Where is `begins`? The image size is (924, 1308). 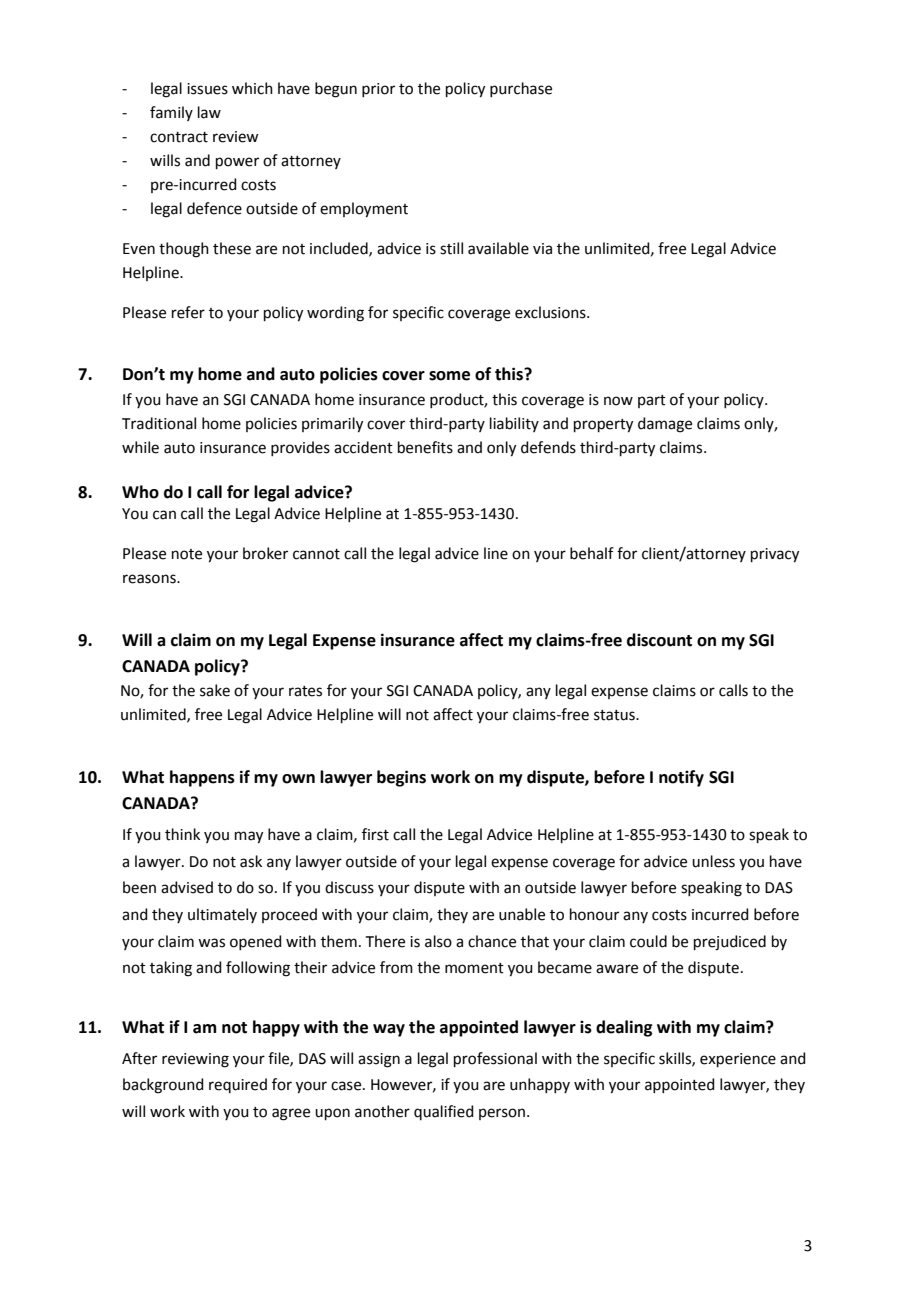 begins is located at coordinates (401, 778).
